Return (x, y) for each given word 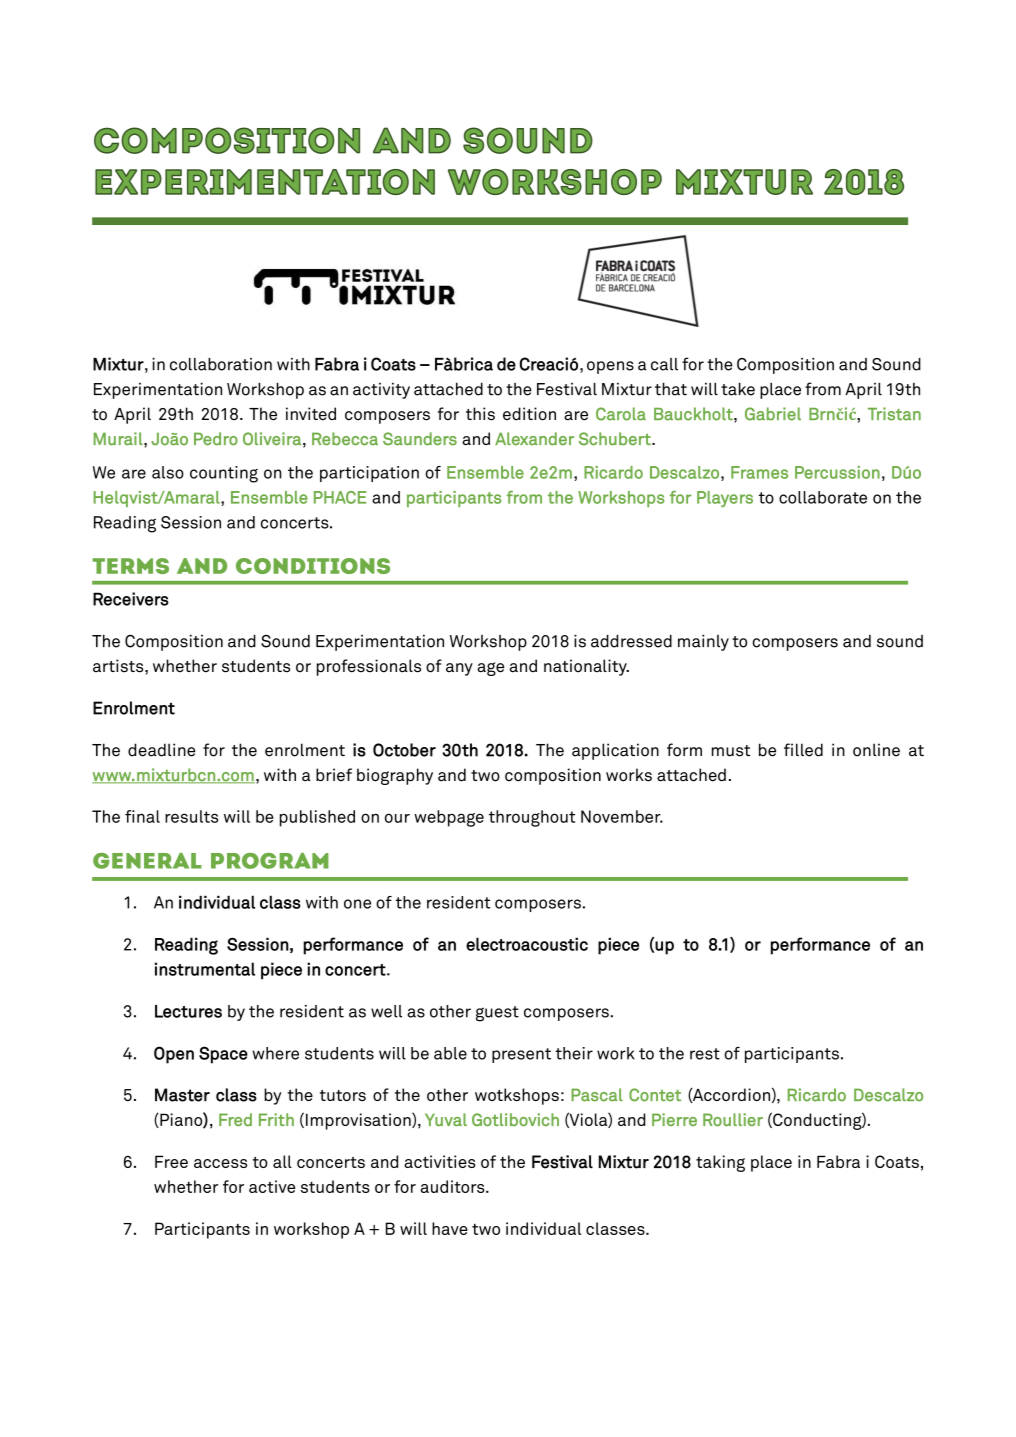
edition (529, 414)
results (191, 816)
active (272, 1186)
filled (803, 750)
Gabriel (773, 414)
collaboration (221, 364)
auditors (453, 1186)
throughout (532, 818)
